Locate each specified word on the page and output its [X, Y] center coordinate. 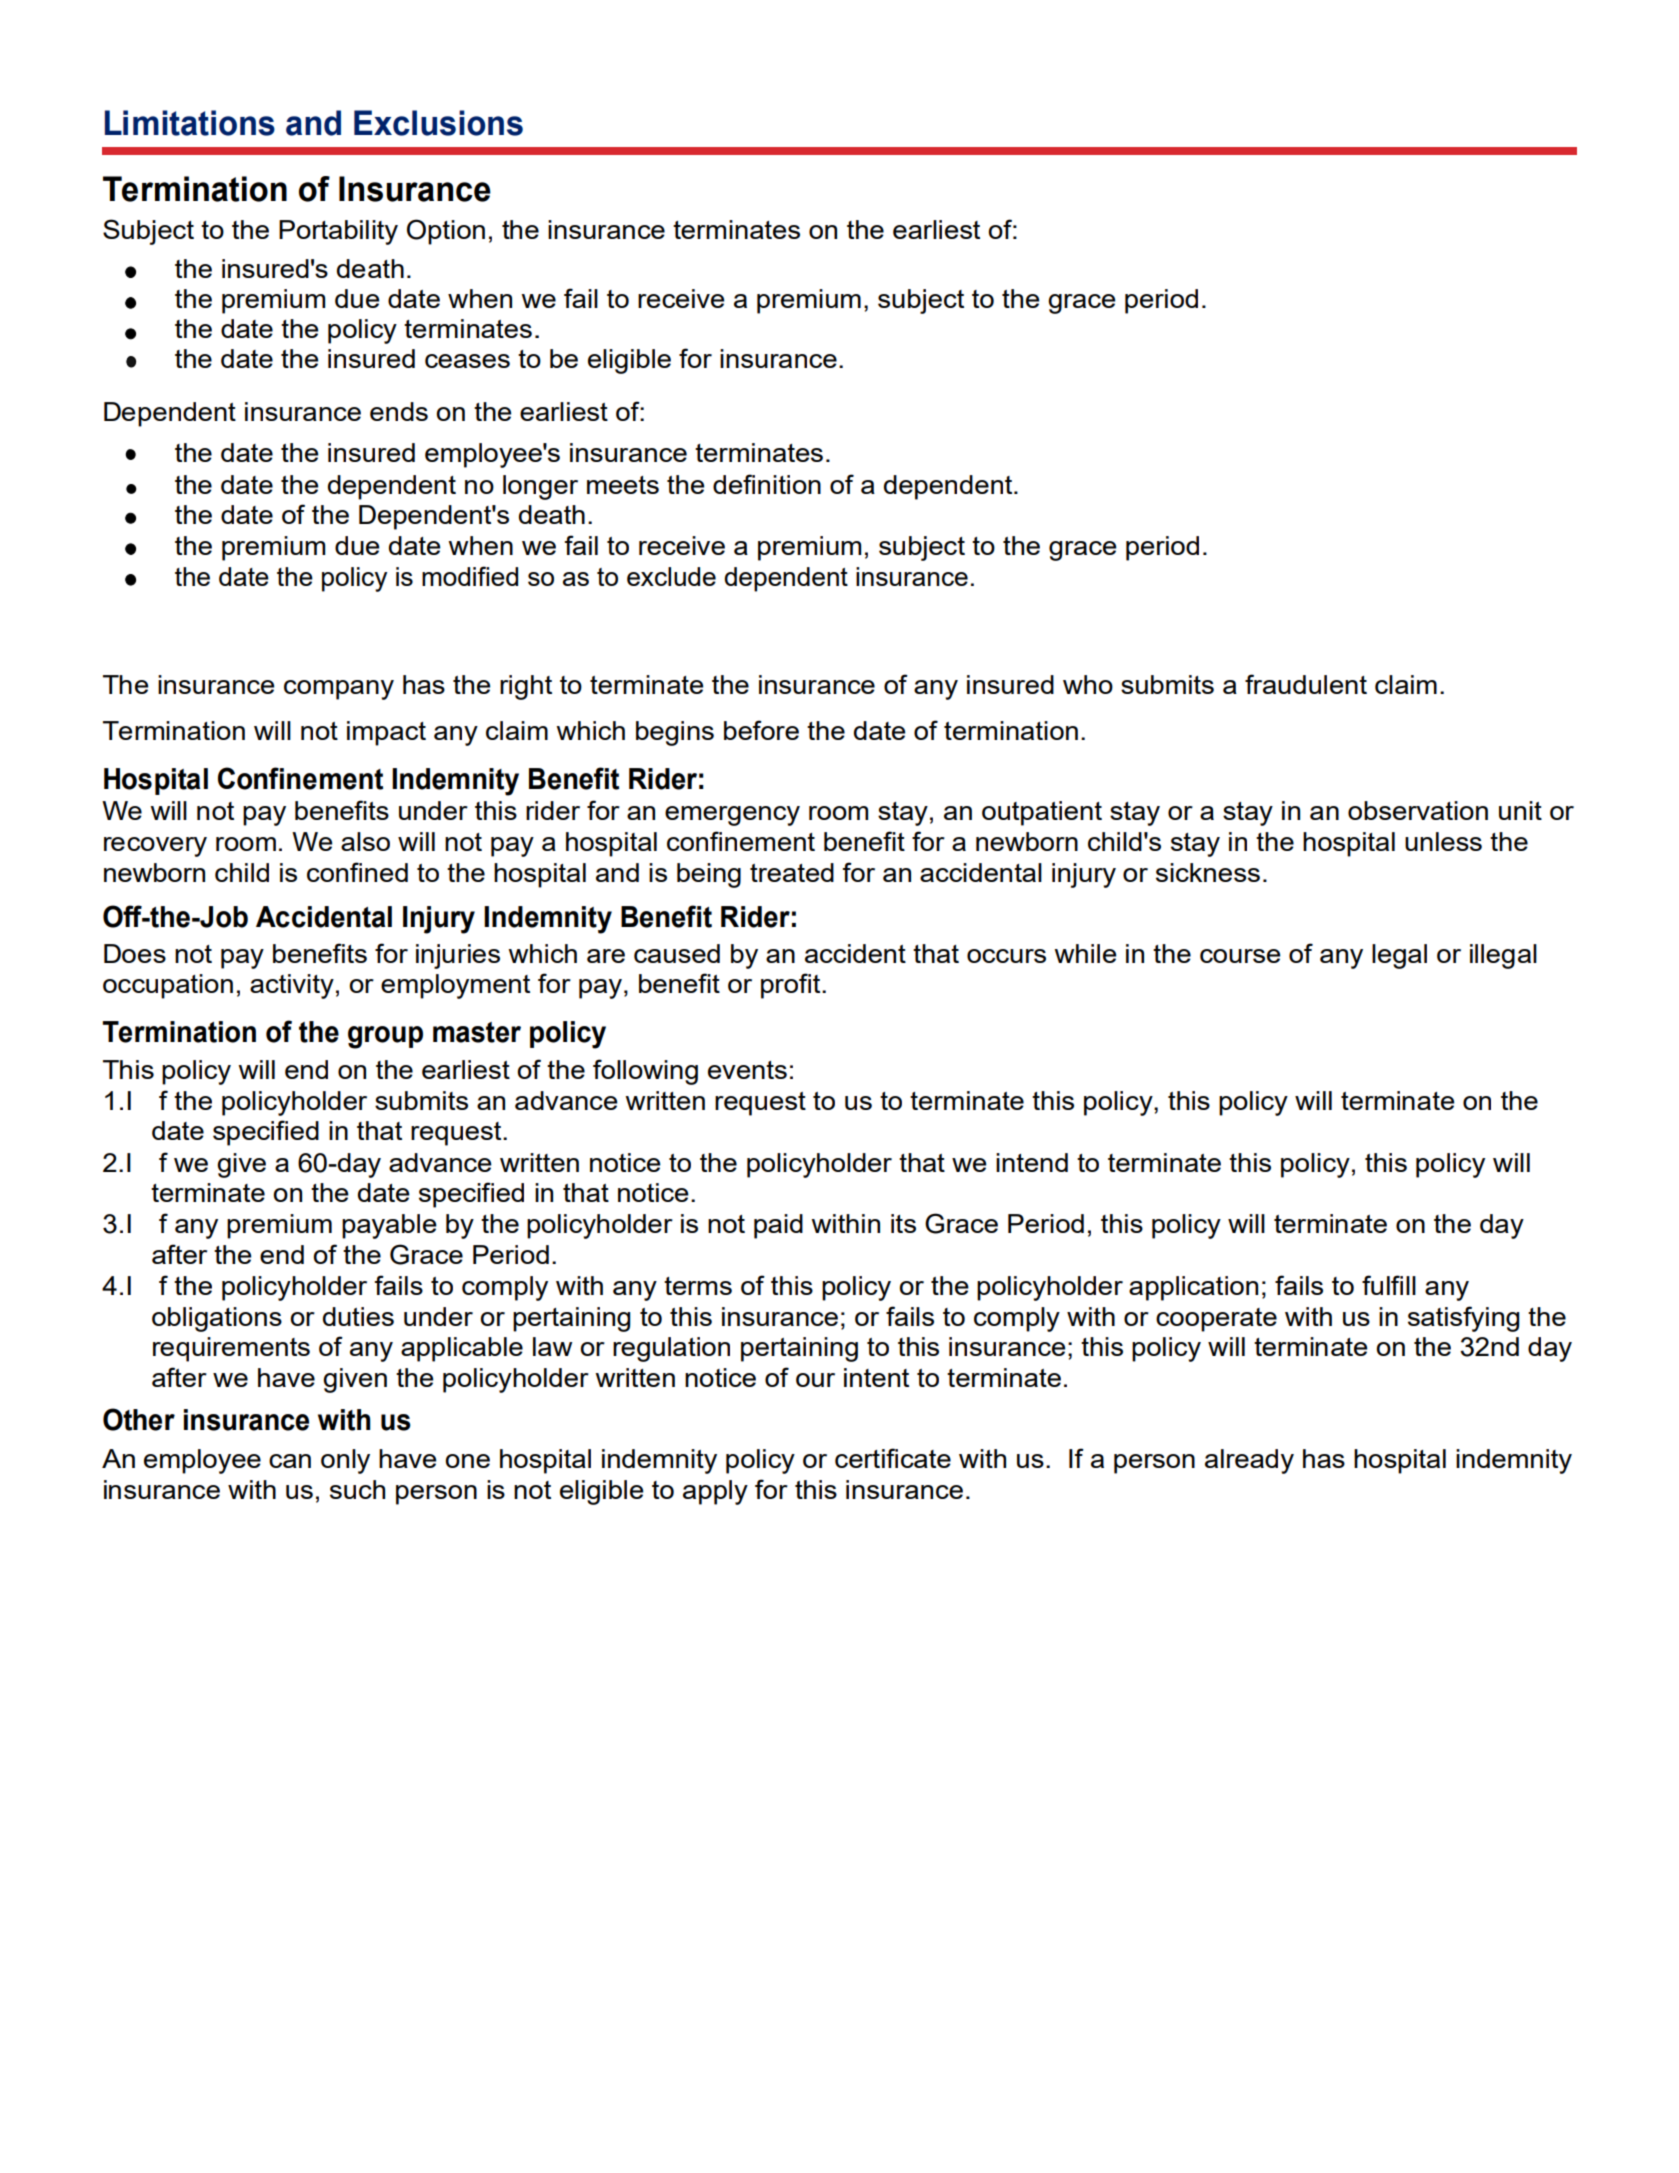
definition [767, 484]
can [290, 1461]
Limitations [190, 123]
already [1249, 1461]
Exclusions [438, 123]
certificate [893, 1458]
